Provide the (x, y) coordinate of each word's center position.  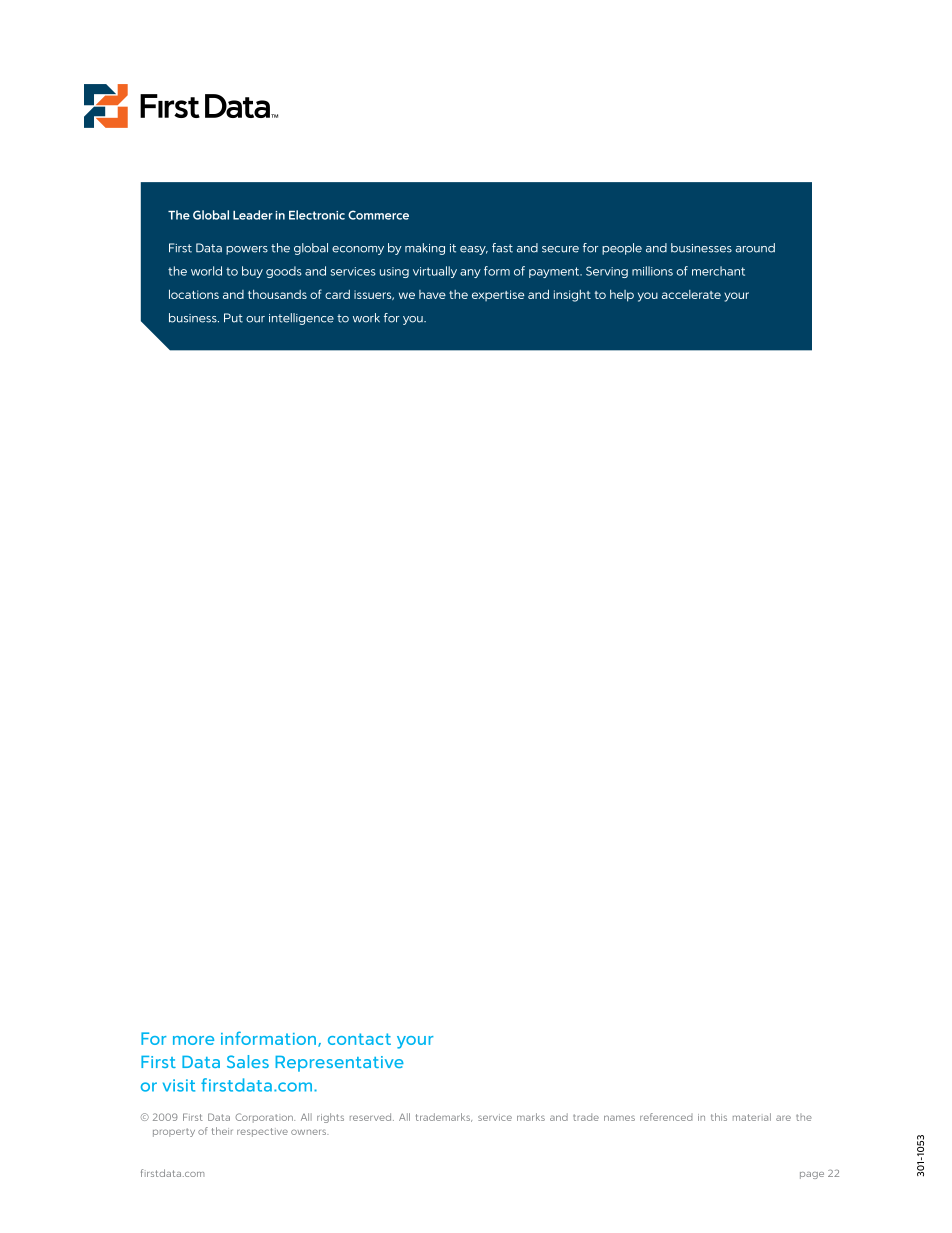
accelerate (691, 294)
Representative (339, 1064)
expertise (498, 295)
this (719, 1117)
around (755, 248)
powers (247, 250)
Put (233, 318)
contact (359, 1039)
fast (502, 248)
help (622, 296)
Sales (248, 1061)
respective (262, 1132)
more (193, 1040)
